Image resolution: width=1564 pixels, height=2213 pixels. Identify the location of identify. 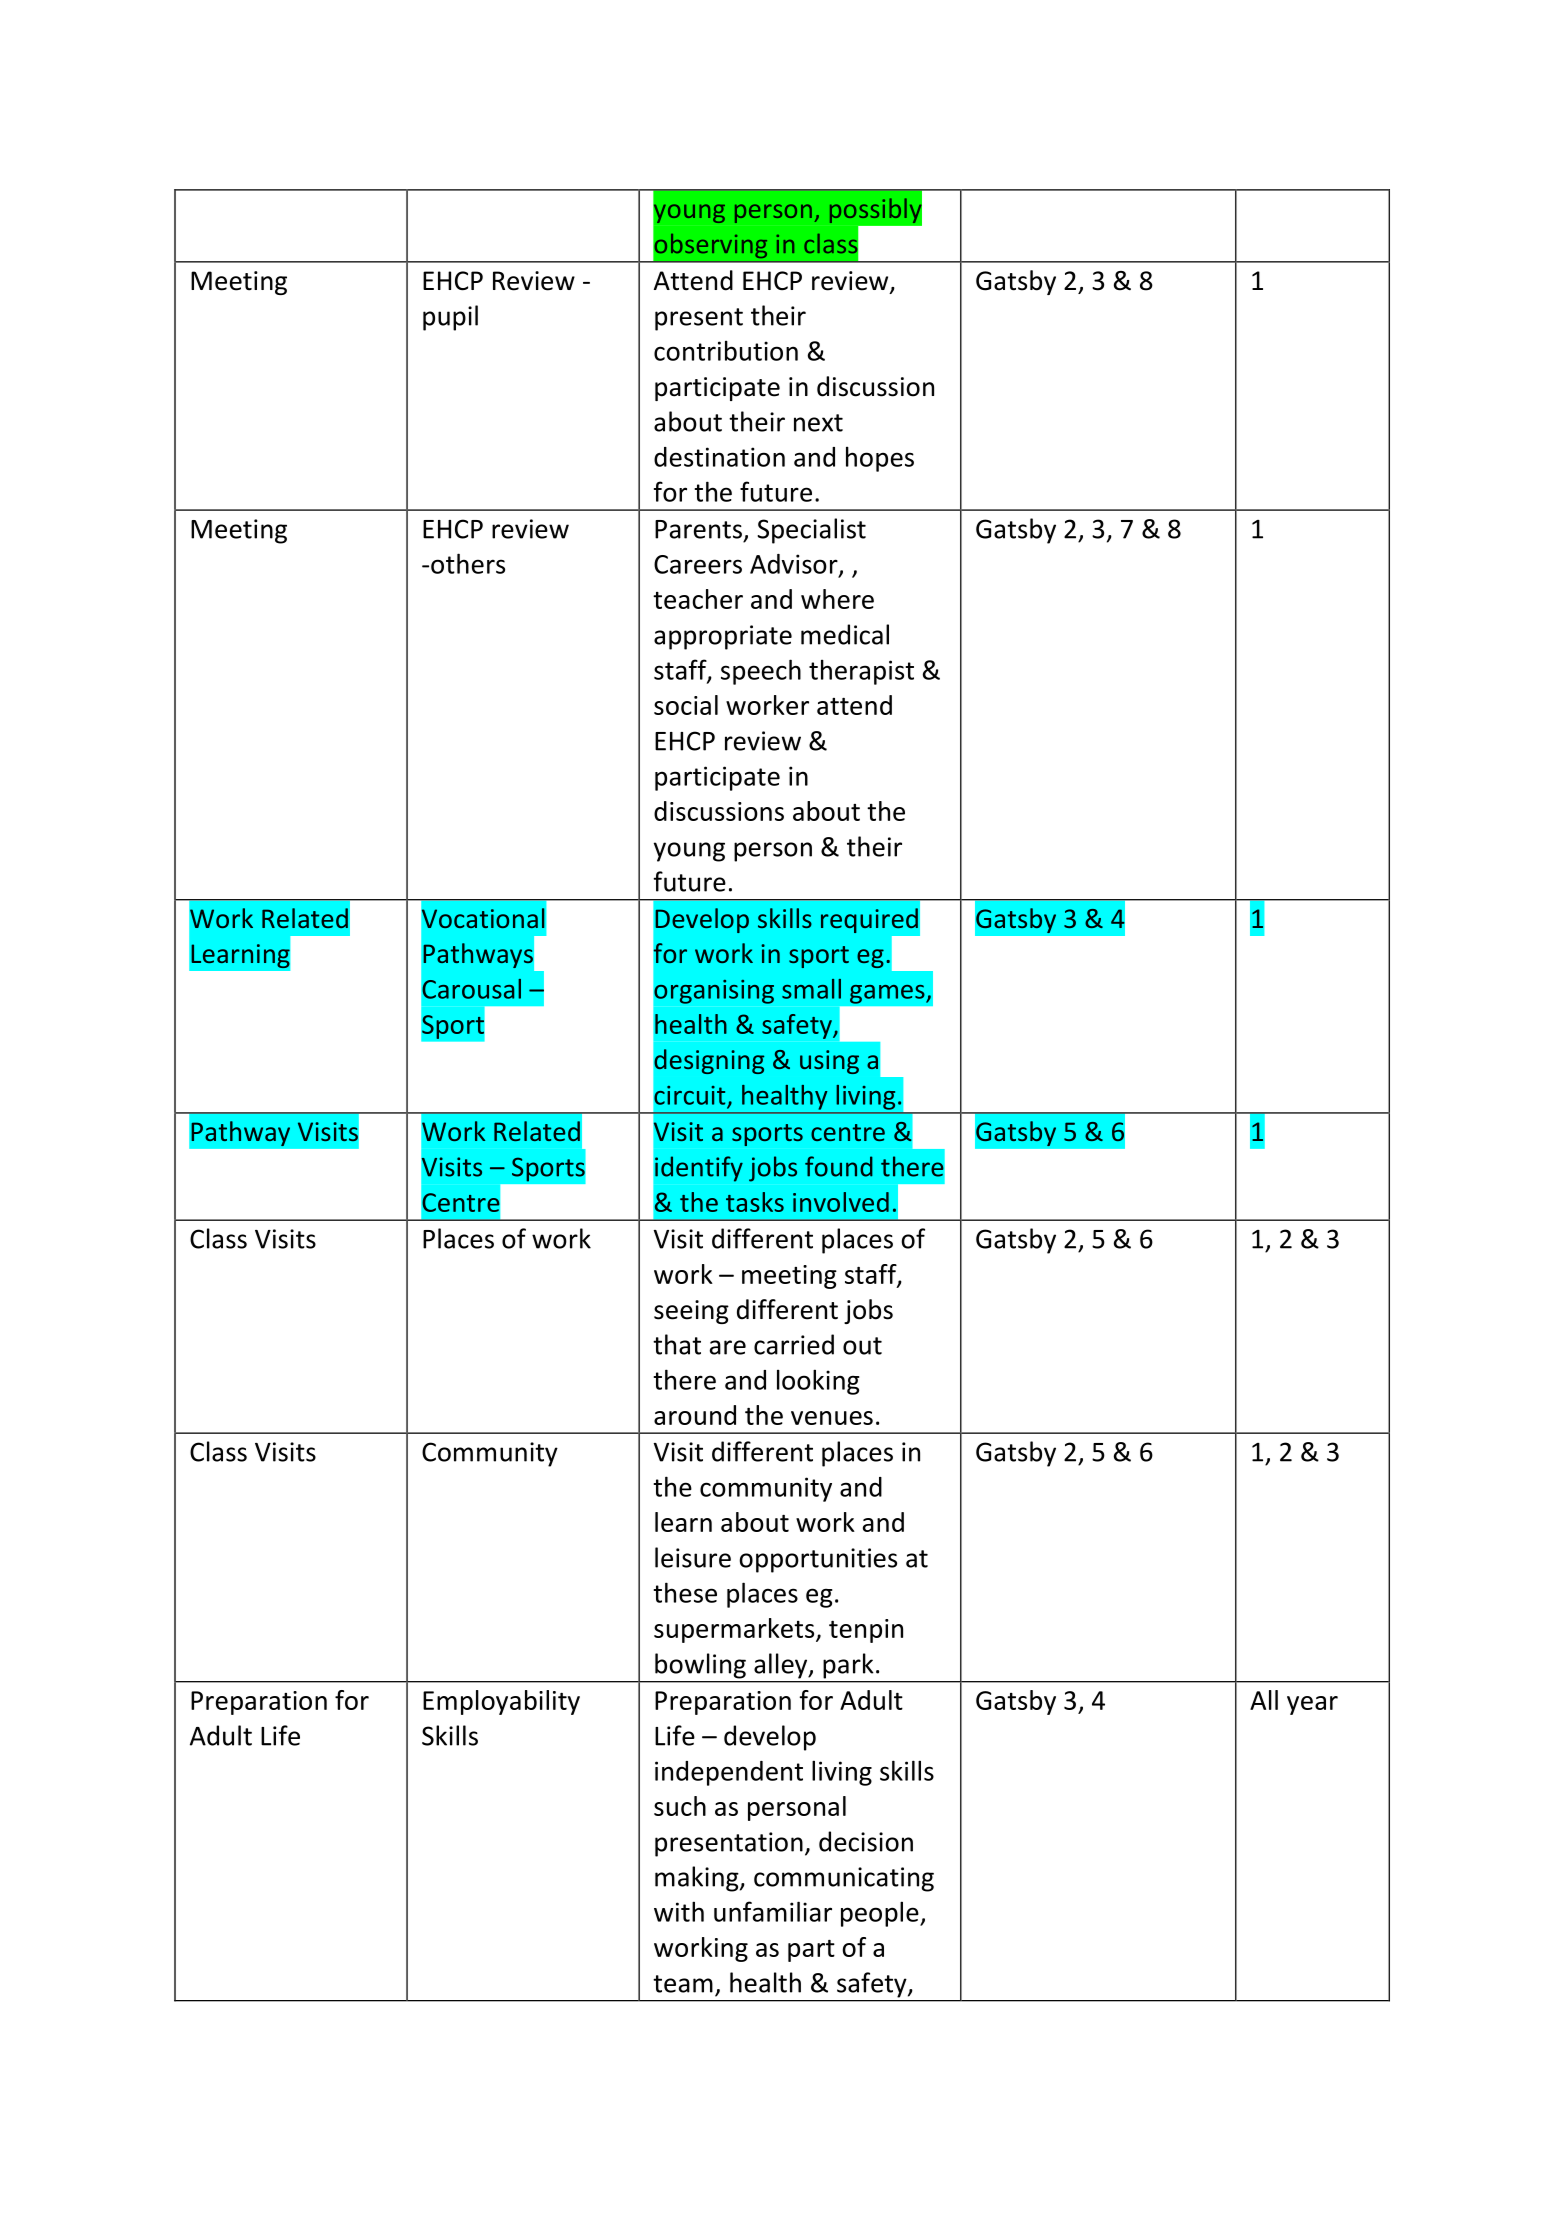
(699, 1169).
